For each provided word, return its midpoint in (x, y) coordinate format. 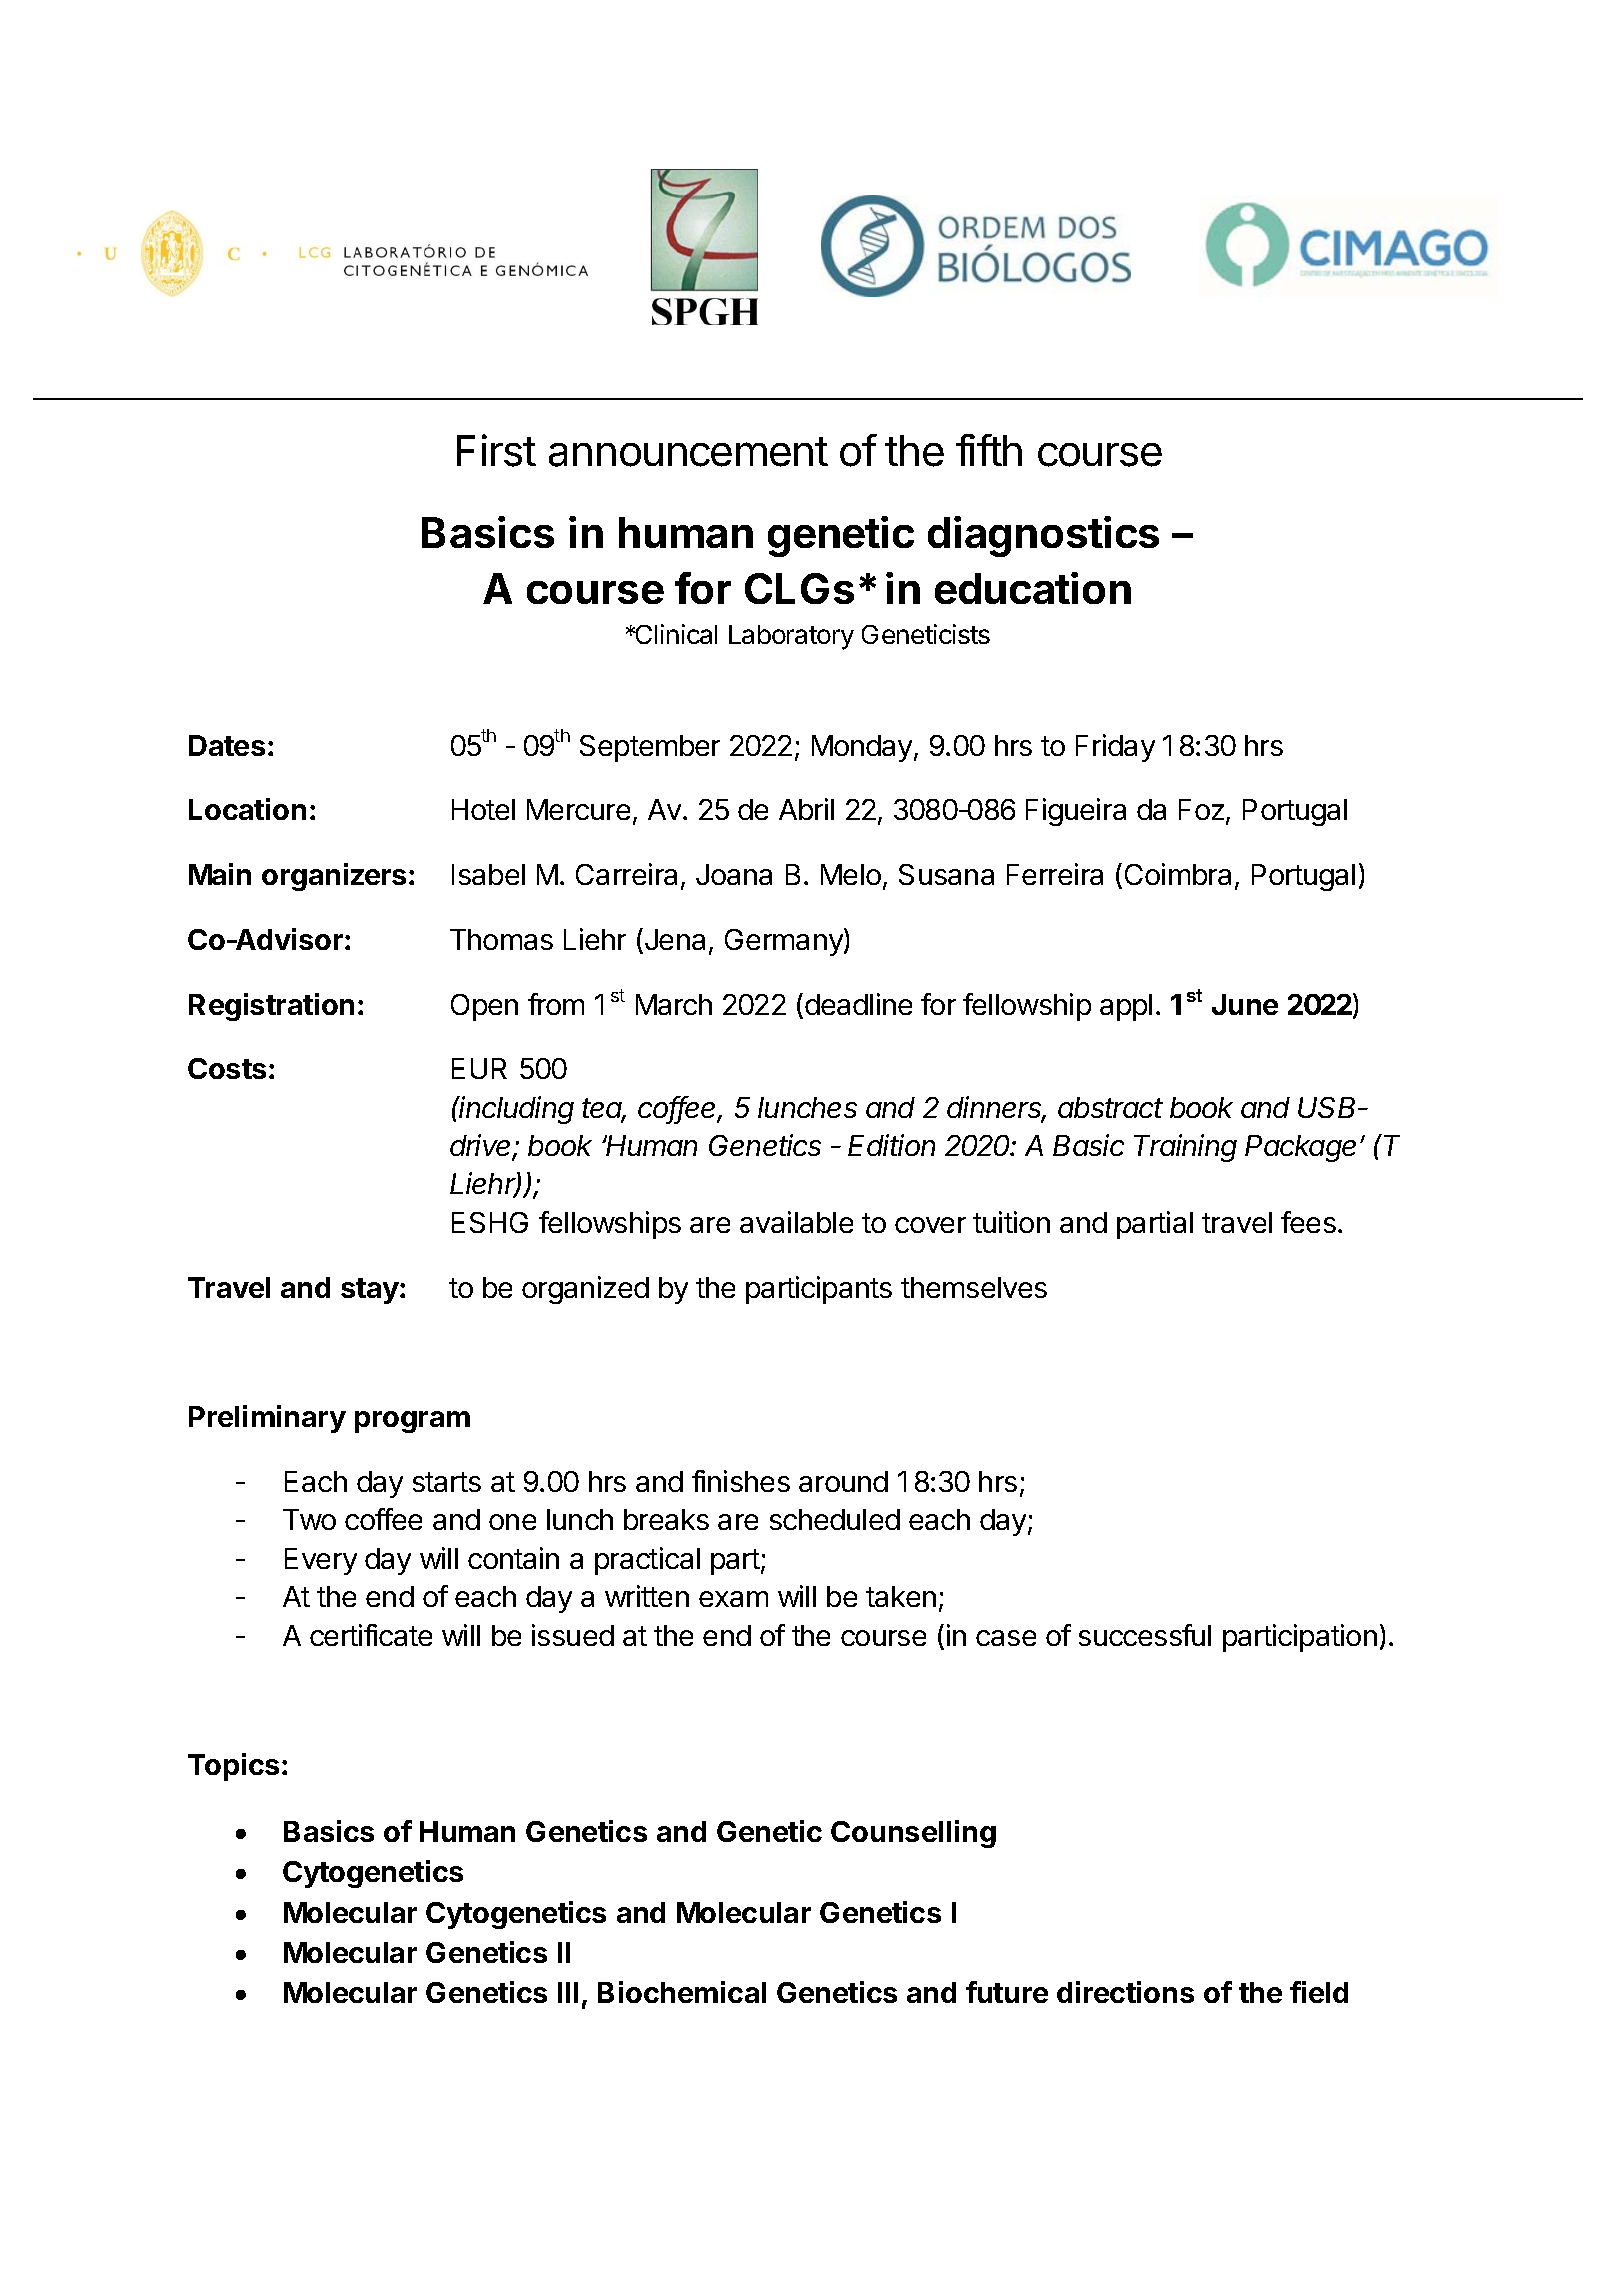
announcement (688, 452)
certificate (371, 1635)
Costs (227, 1068)
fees (1308, 1222)
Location (247, 809)
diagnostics (1043, 536)
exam (733, 1599)
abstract (1110, 1107)
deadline (858, 1004)
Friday (1115, 748)
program (412, 1422)
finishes (741, 1481)
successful (1145, 1635)
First (496, 450)
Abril (806, 809)
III (568, 1992)
